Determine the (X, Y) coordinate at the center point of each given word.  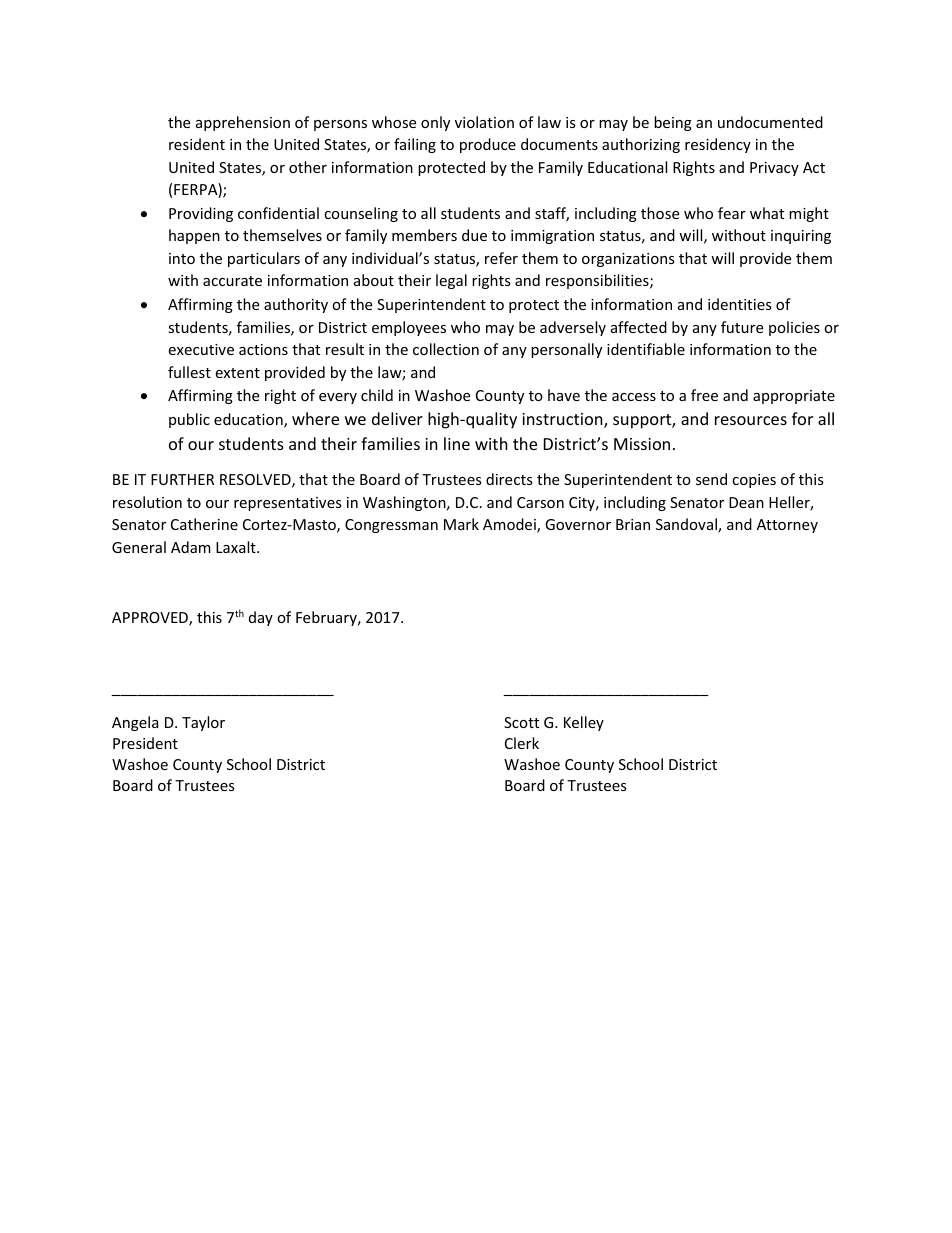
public (189, 420)
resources (751, 420)
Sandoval (687, 525)
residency (718, 145)
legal (451, 281)
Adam (191, 547)
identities (740, 304)
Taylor (203, 723)
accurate (232, 281)
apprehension (243, 123)
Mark (461, 524)
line (457, 443)
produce (488, 145)
